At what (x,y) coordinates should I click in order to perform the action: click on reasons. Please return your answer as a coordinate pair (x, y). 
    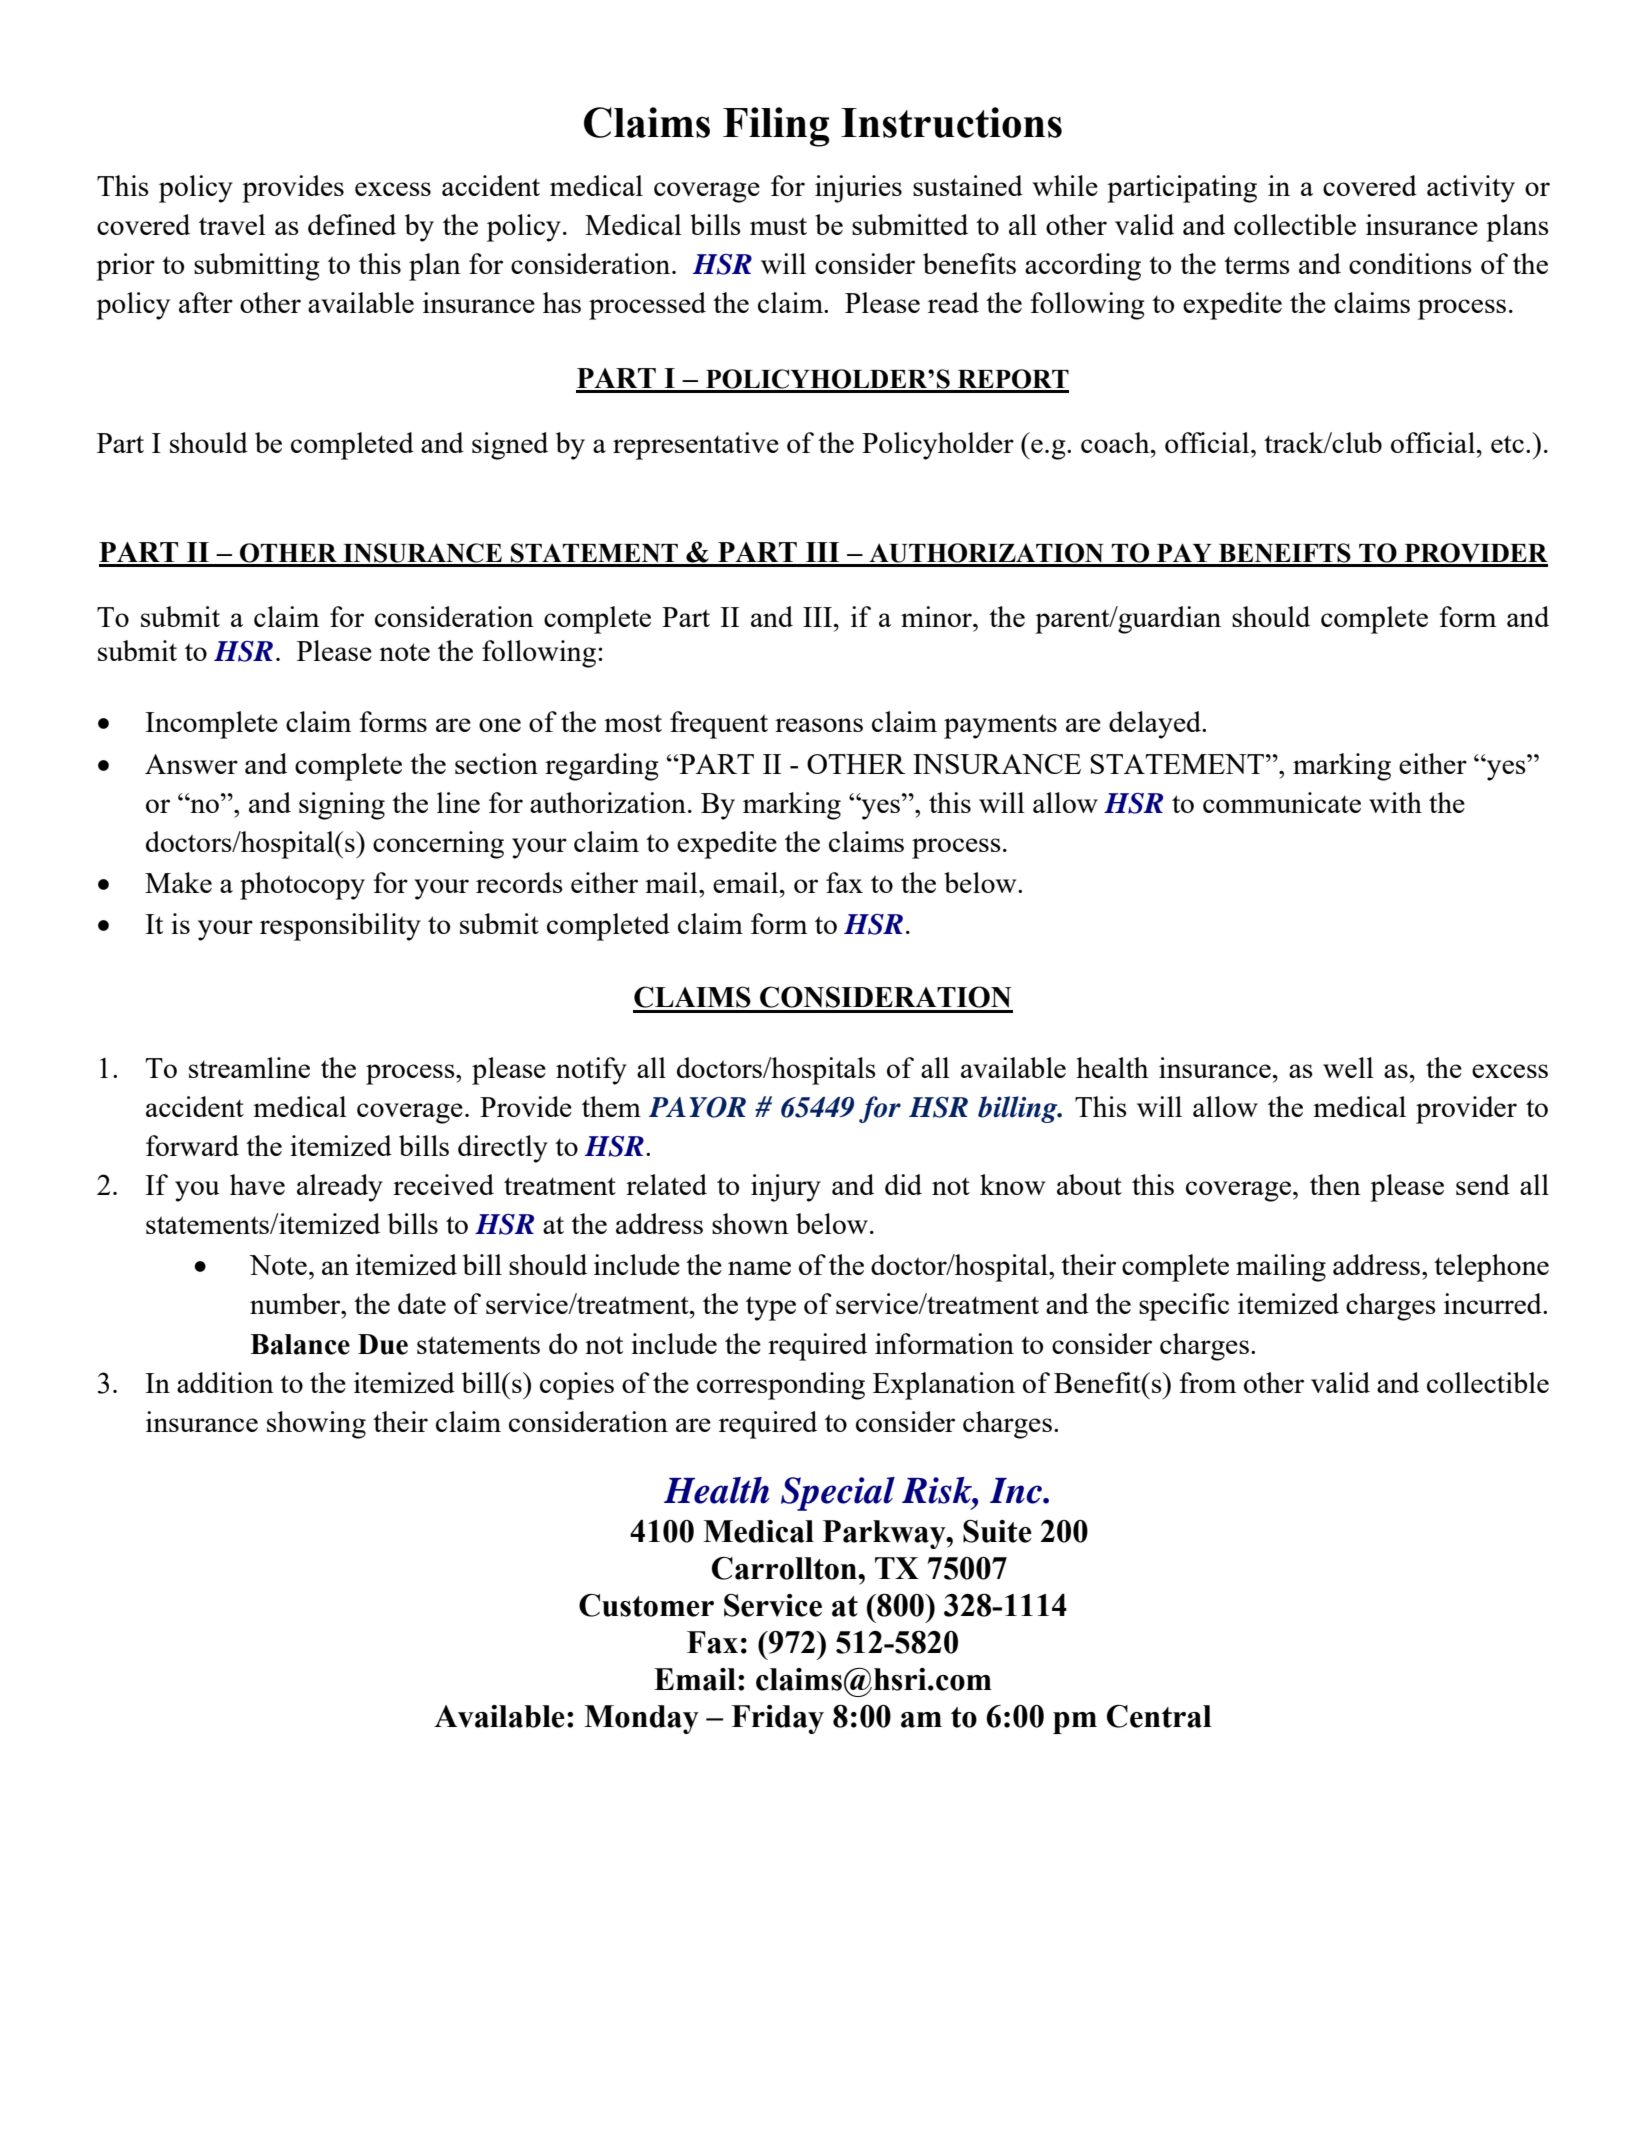
    Looking at the image, I should click on (819, 725).
